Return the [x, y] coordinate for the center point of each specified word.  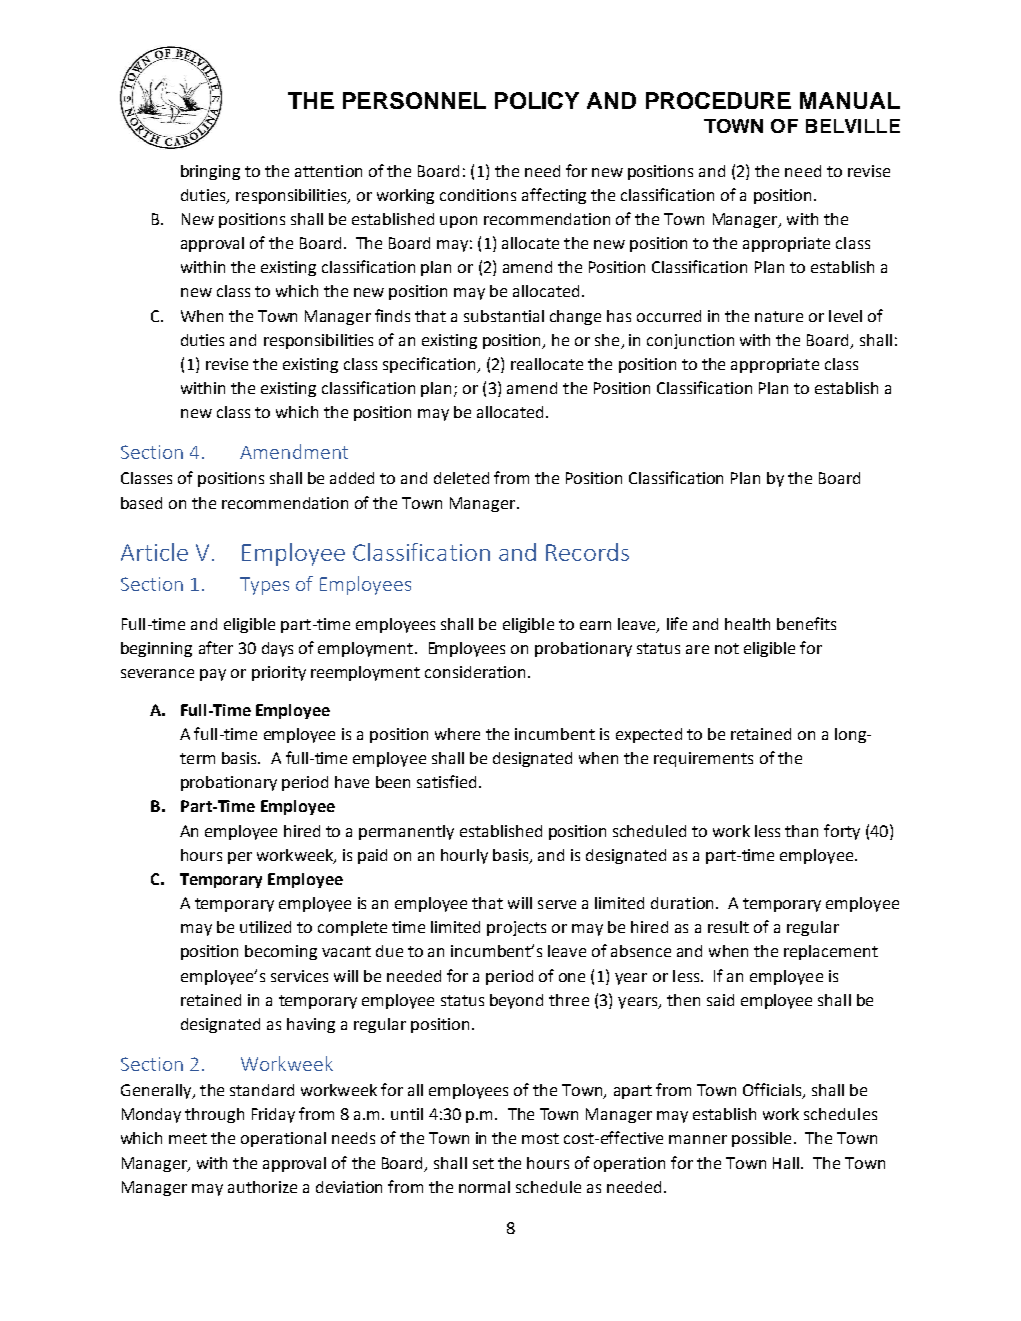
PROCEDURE [718, 100]
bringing [210, 172]
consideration [475, 672]
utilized [265, 927]
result [728, 927]
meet [188, 1138]
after [216, 647]
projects [516, 928]
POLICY [537, 100]
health [747, 624]
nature [779, 316]
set [483, 1163]
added [352, 478]
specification [430, 365]
